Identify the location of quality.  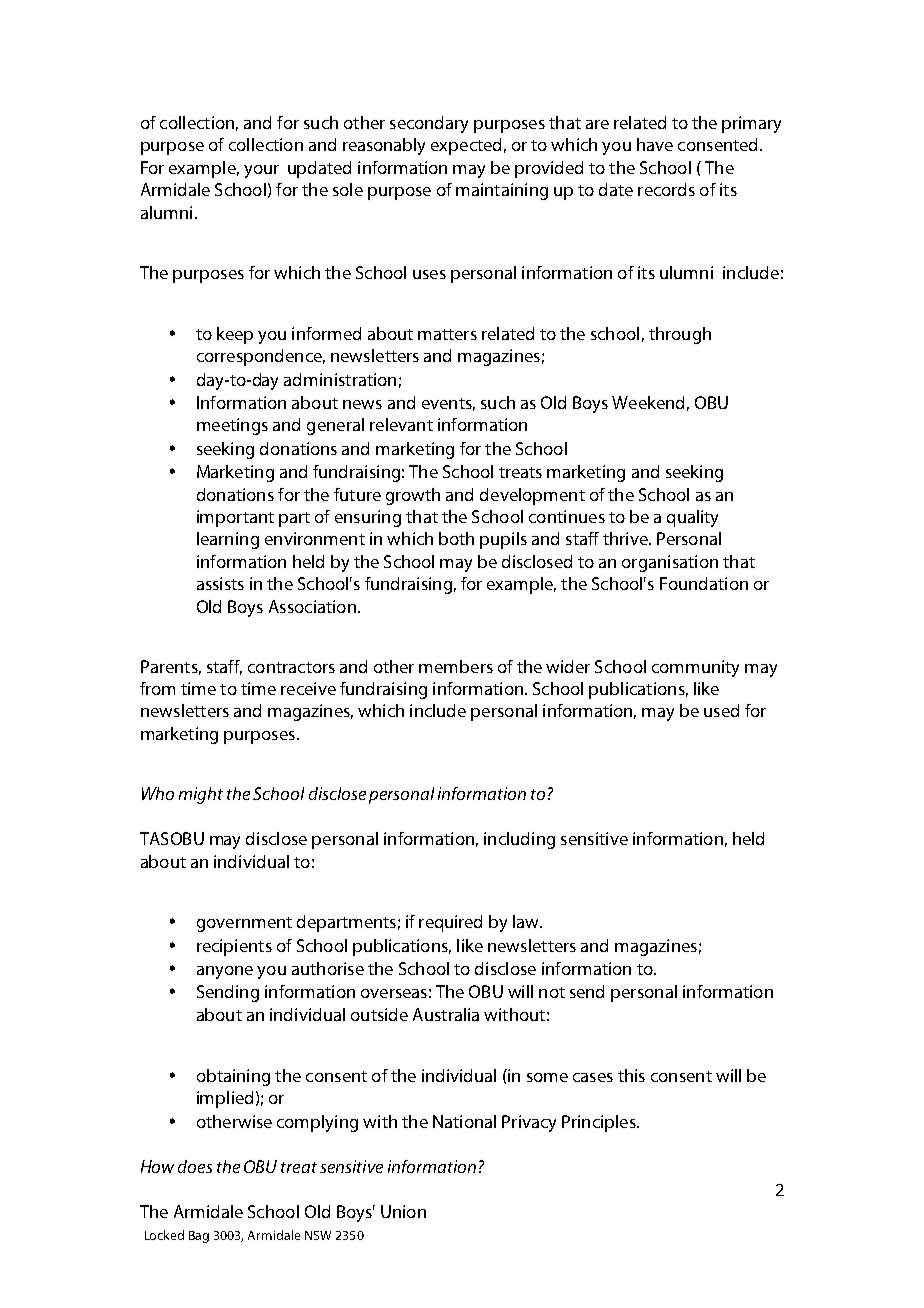
(692, 518).
